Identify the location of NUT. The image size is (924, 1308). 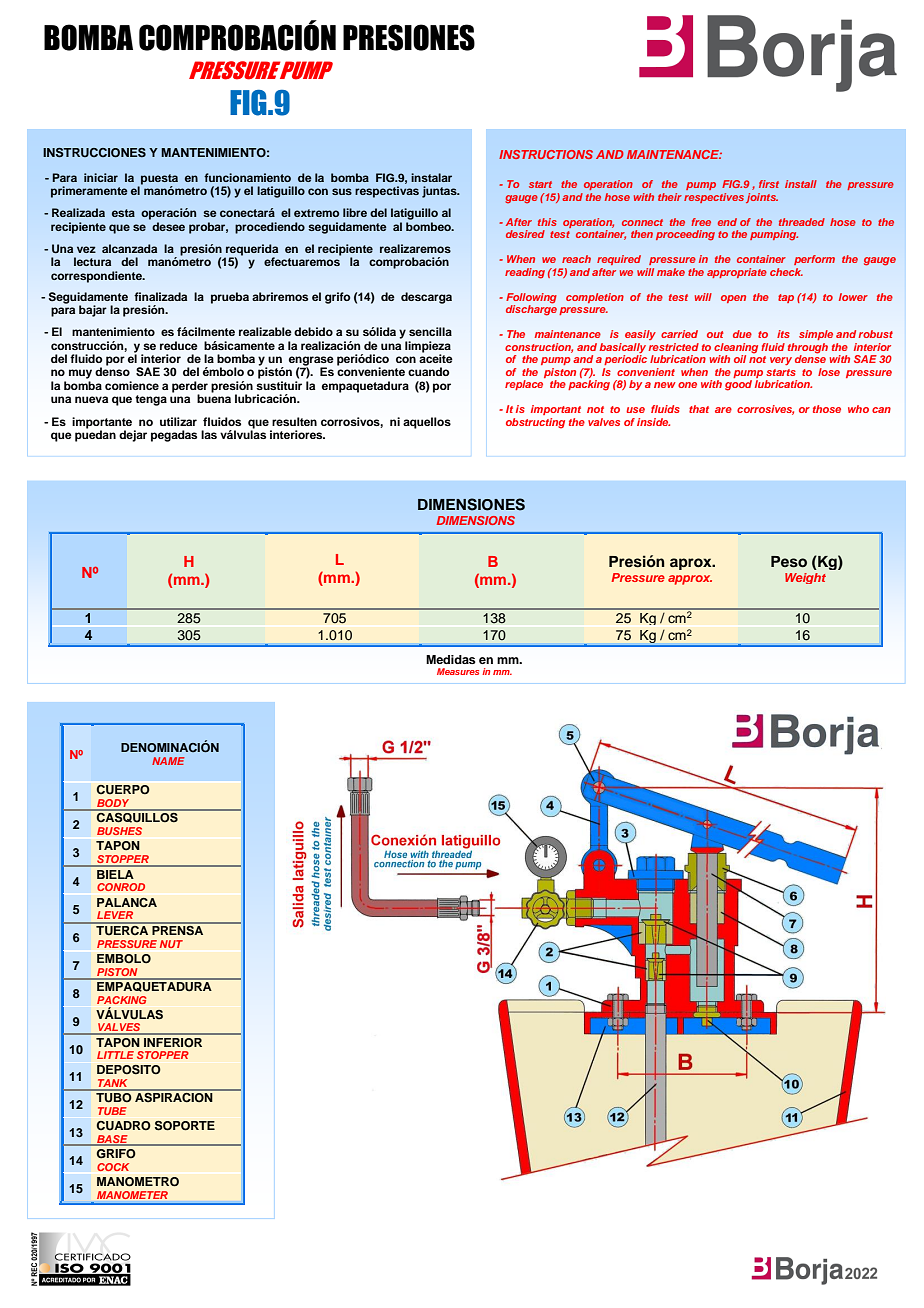
(171, 944).
